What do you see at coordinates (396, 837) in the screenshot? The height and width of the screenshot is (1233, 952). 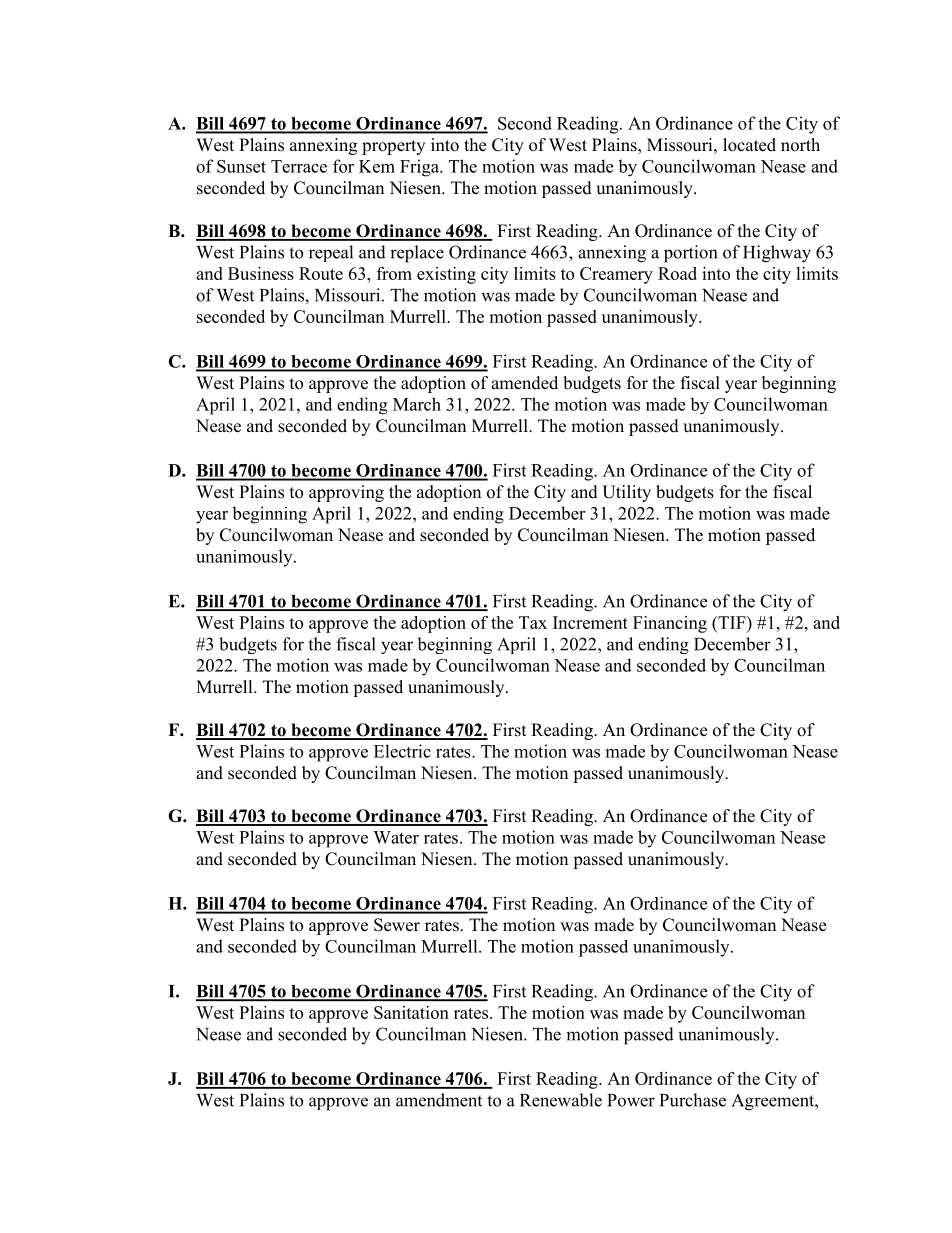 I see `Water` at bounding box center [396, 837].
